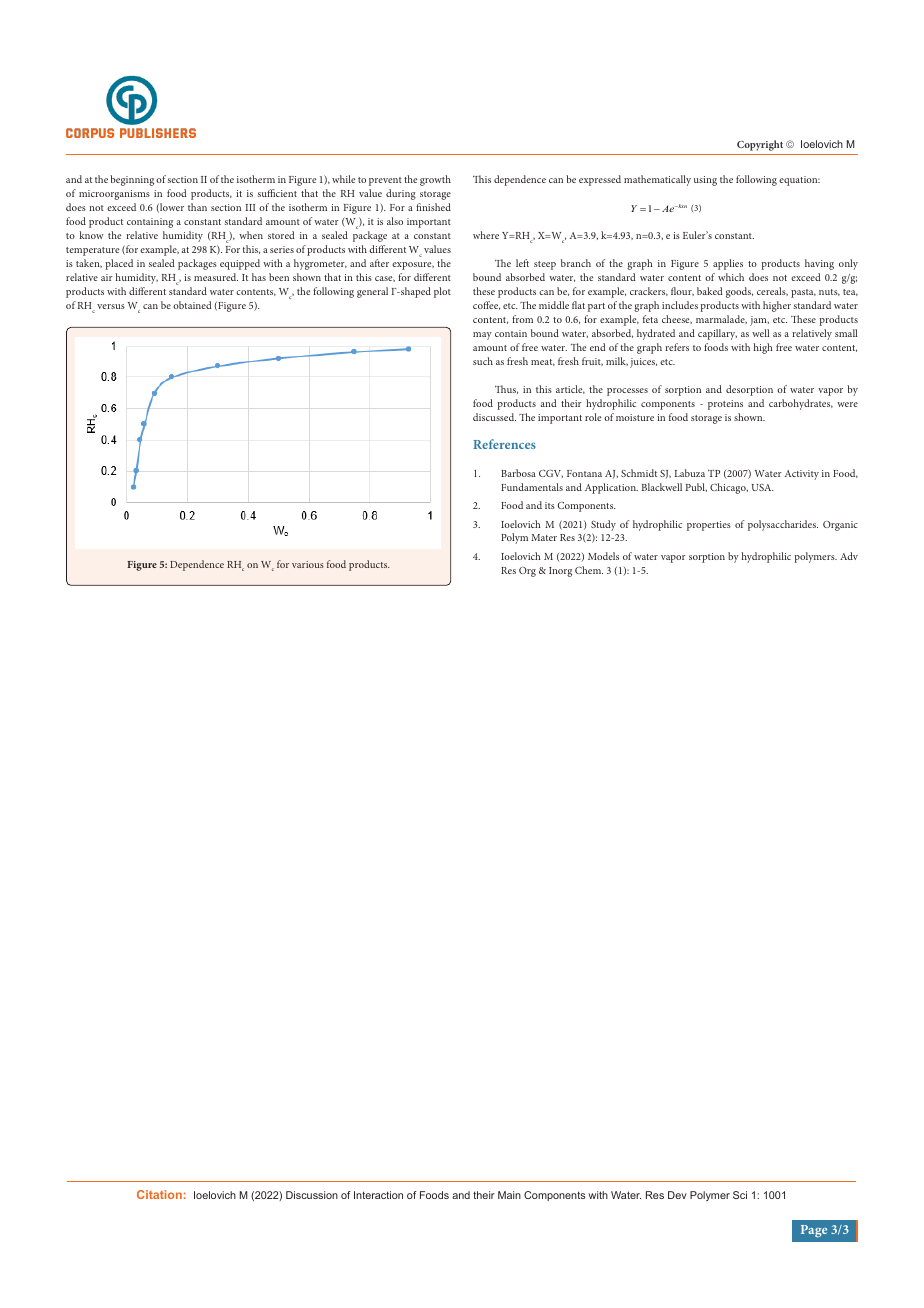  What do you see at coordinates (159, 1194) in the screenshot?
I see `Citation` at bounding box center [159, 1194].
